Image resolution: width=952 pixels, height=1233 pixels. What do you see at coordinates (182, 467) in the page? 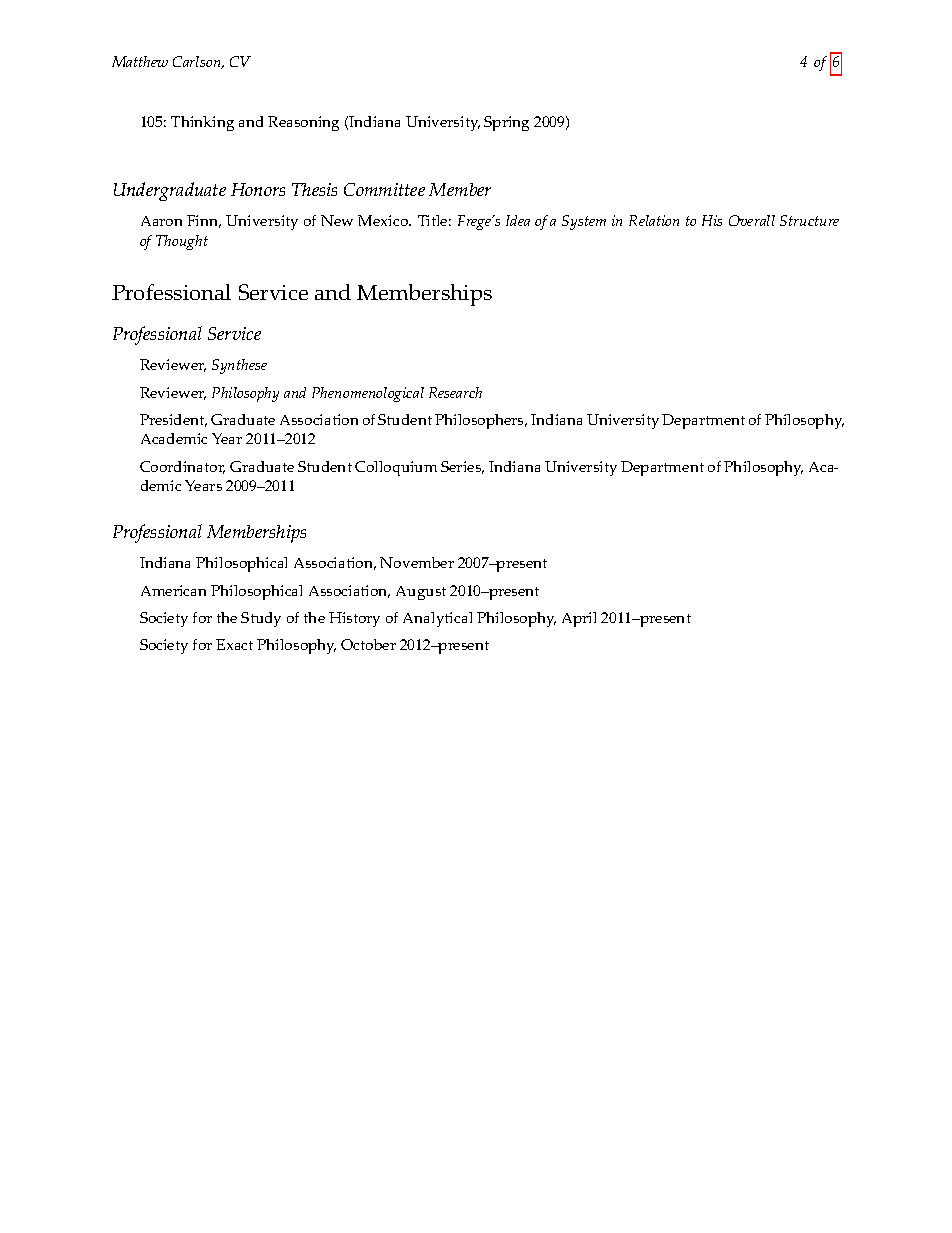
I see `Coordinator` at bounding box center [182, 467].
